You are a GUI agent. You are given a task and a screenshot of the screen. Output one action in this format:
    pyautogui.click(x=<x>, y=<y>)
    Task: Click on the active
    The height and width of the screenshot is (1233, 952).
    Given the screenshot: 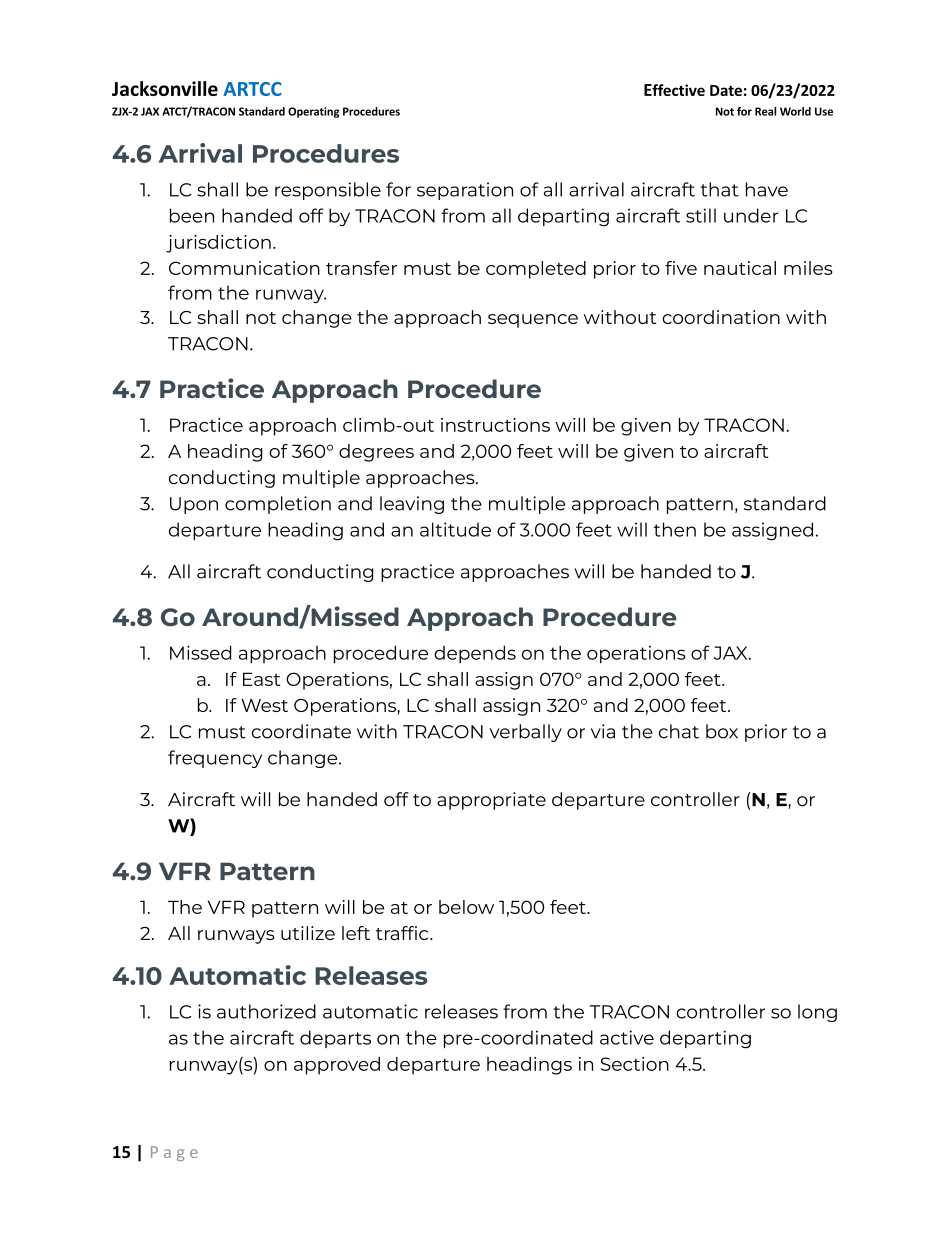 What is the action you would take?
    pyautogui.click(x=627, y=1037)
